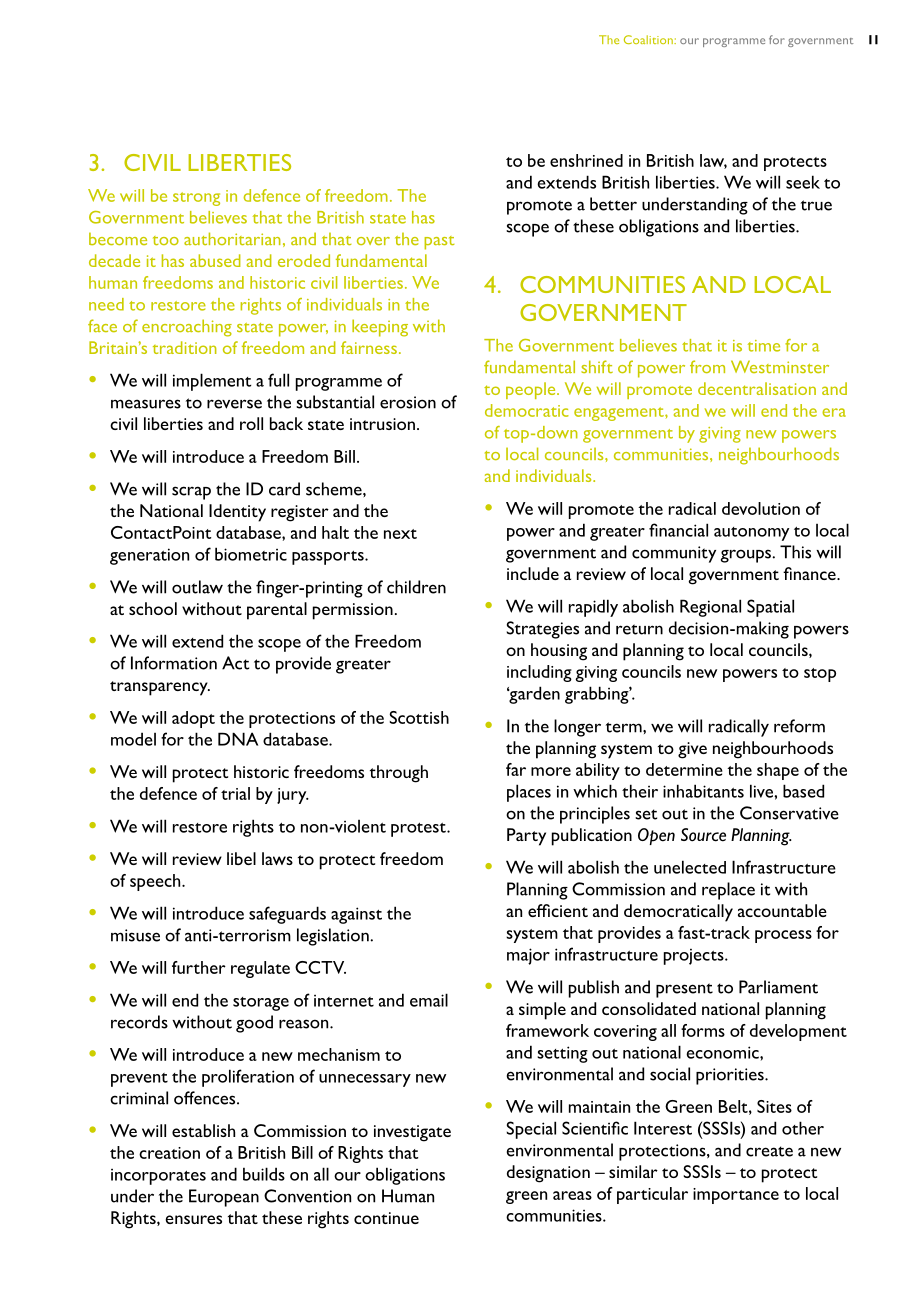  I want to click on enshrined, so click(586, 160).
